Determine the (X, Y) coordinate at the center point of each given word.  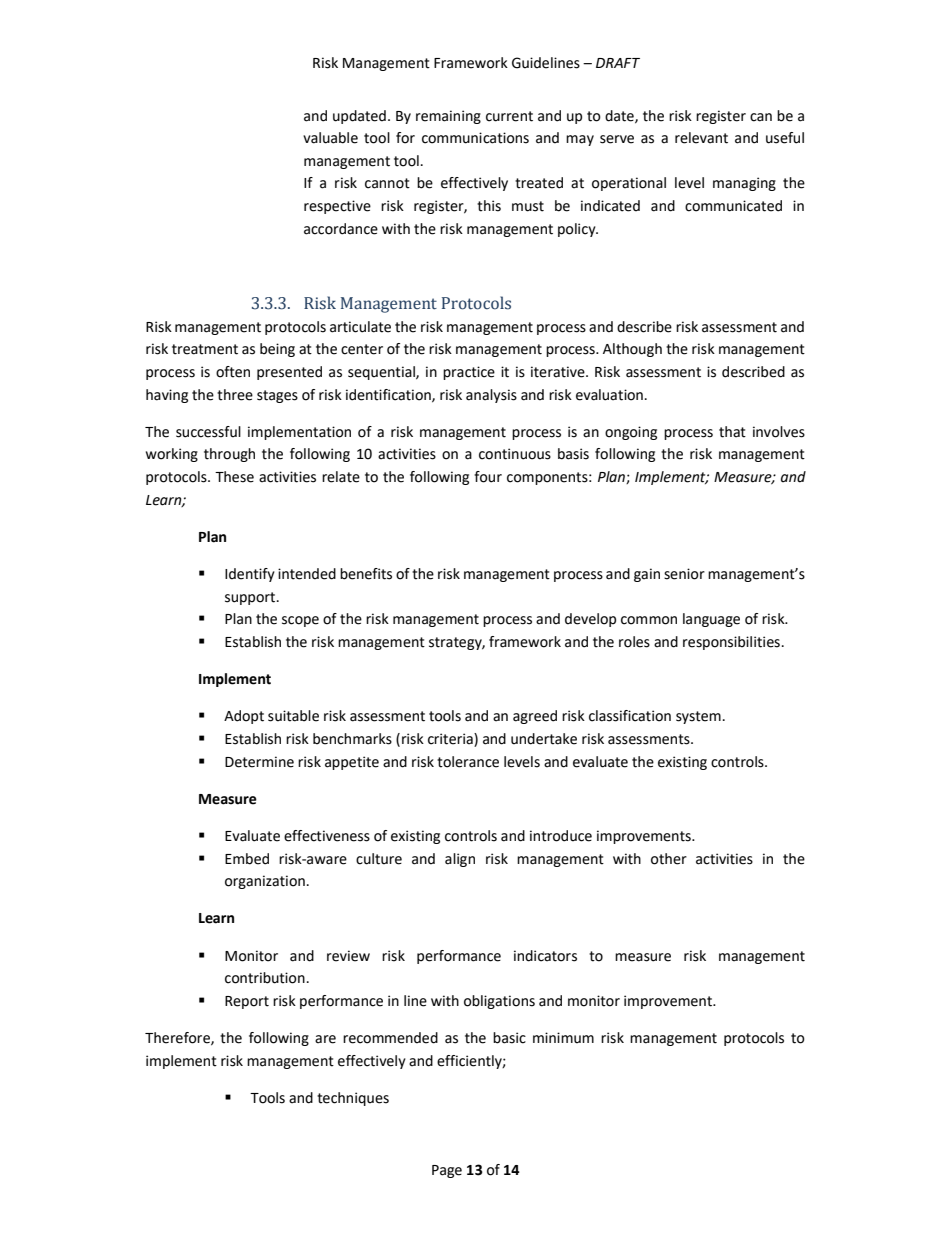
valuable (330, 138)
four (488, 477)
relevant (701, 138)
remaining (448, 117)
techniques (353, 1099)
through (229, 455)
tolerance (468, 762)
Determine (259, 762)
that (732, 432)
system (698, 717)
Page (447, 1171)
